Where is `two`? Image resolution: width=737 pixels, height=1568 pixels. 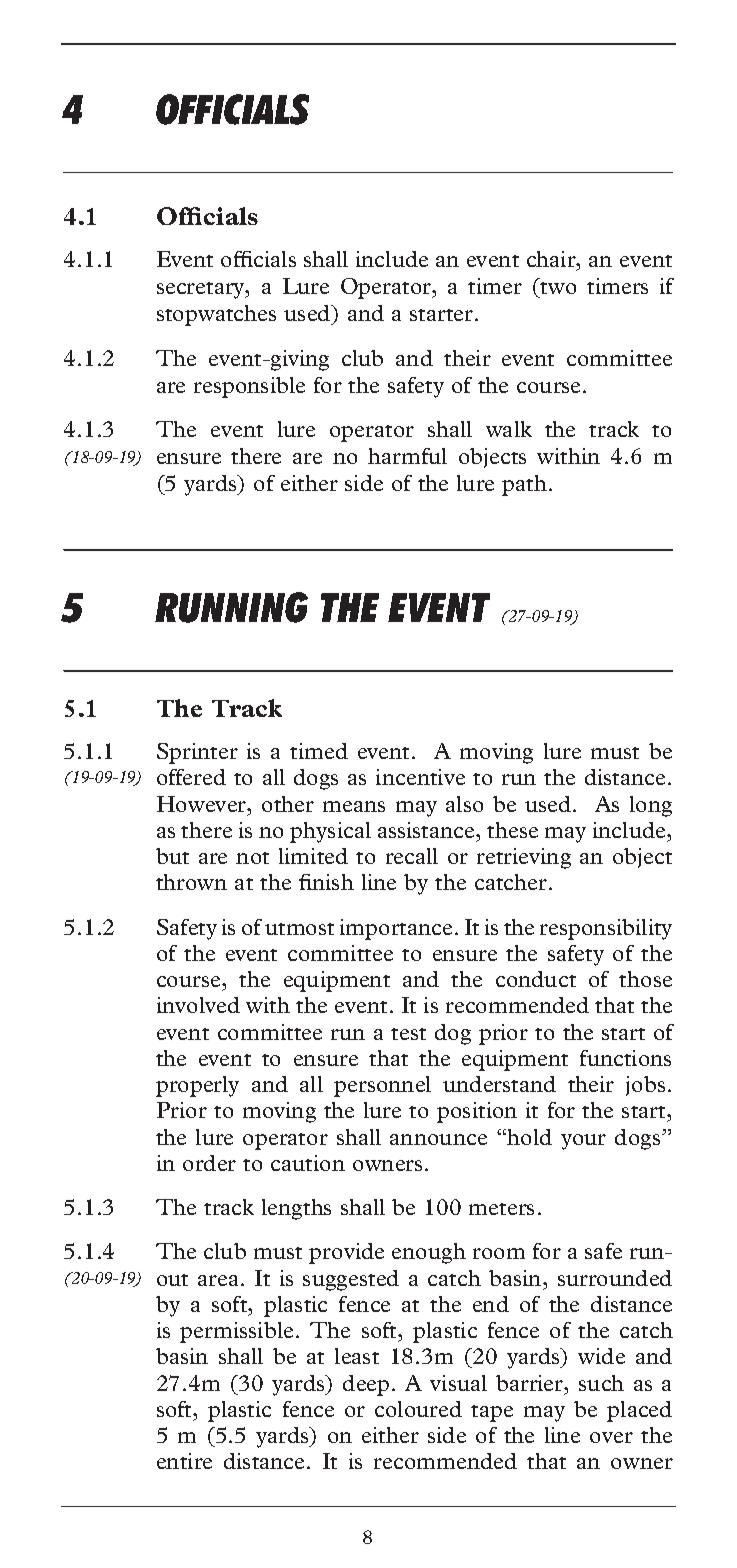 two is located at coordinates (558, 288).
